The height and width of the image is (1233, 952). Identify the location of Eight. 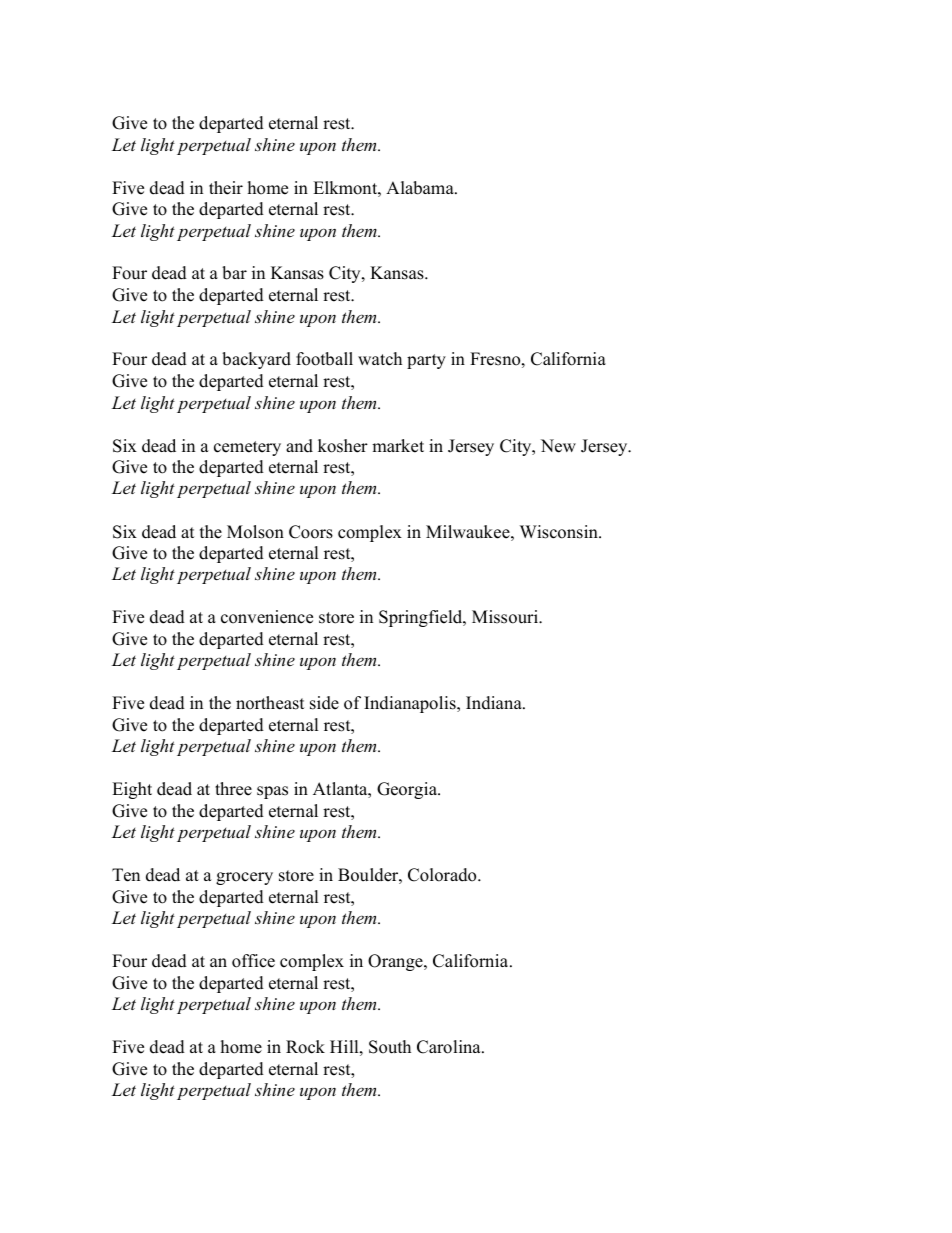
(132, 790).
